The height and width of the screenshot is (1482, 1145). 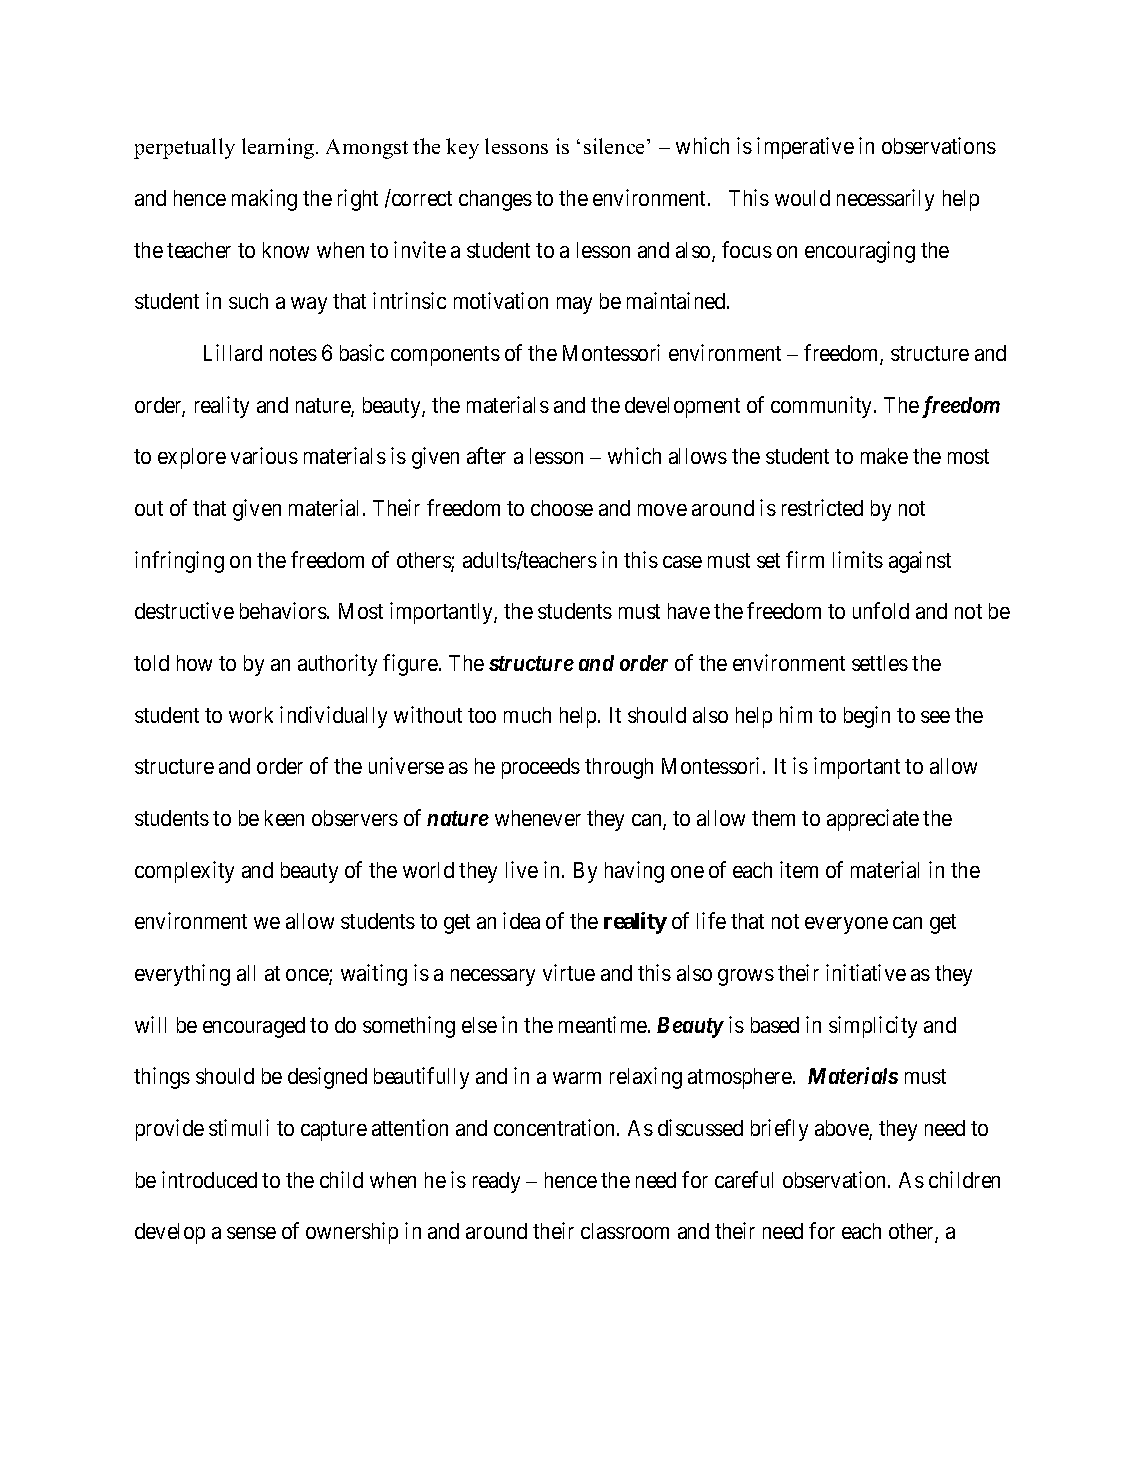 What do you see at coordinates (486, 455) in the screenshot?
I see `after` at bounding box center [486, 455].
